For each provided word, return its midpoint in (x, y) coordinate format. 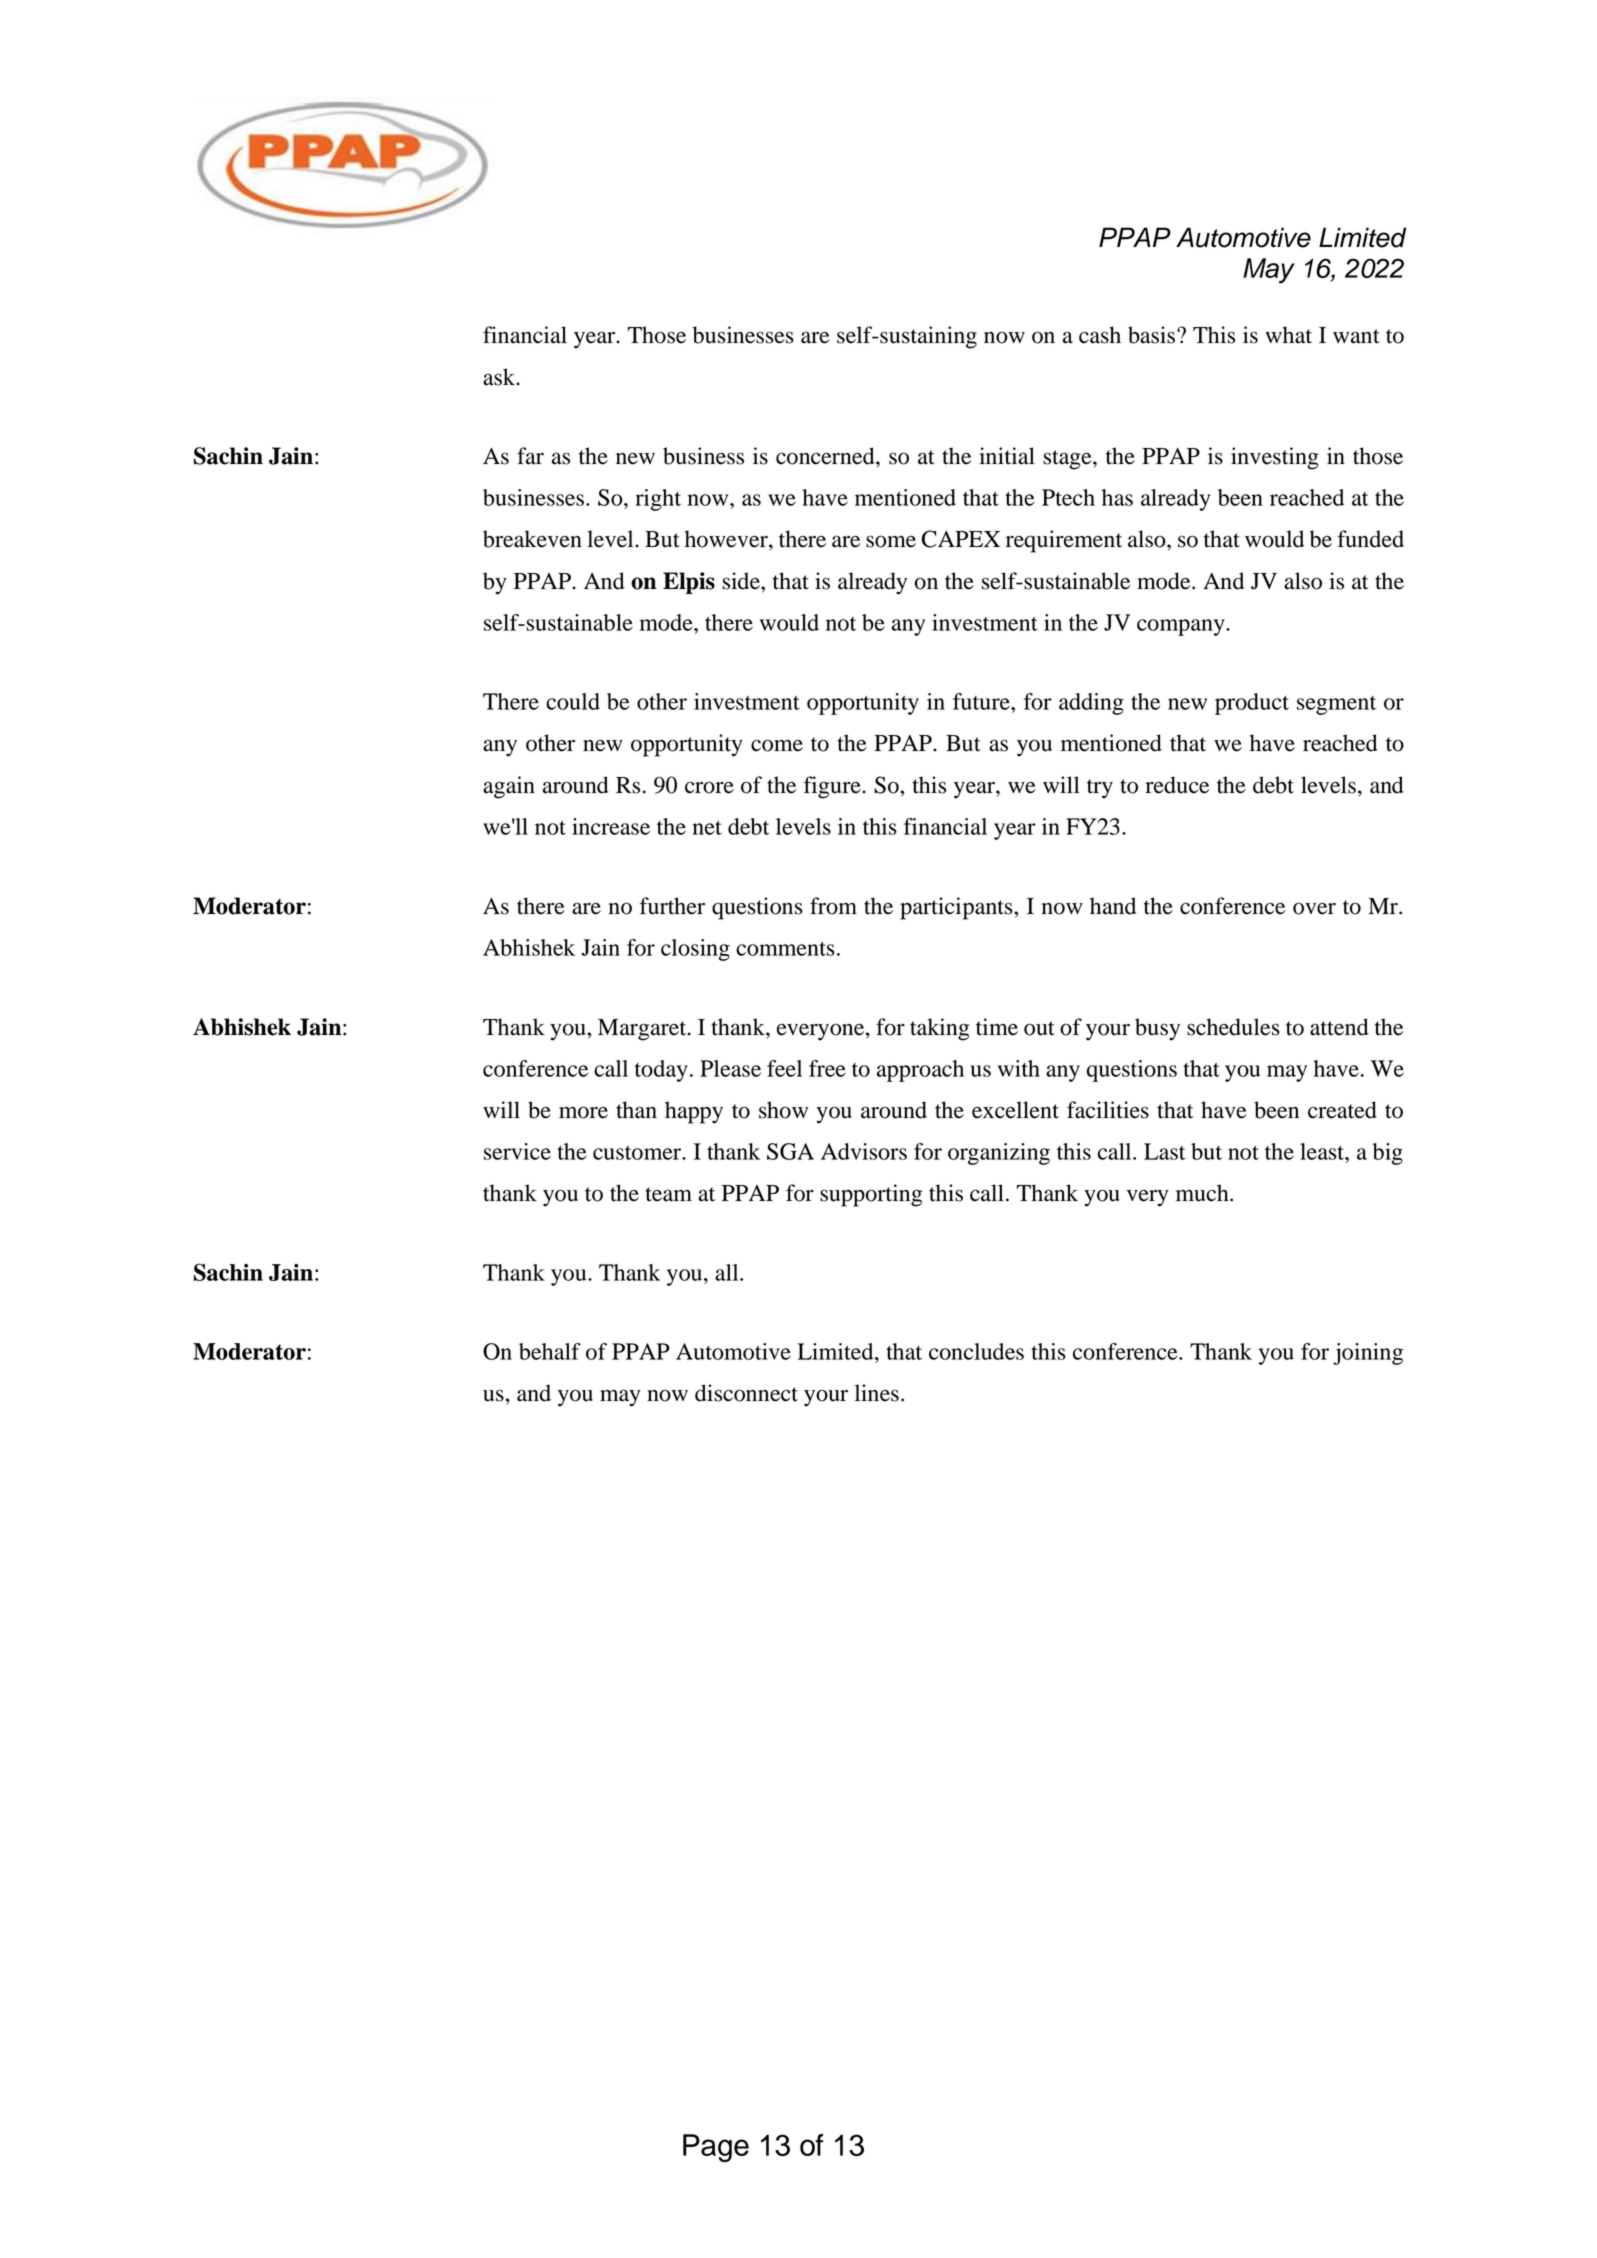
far (530, 456)
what (1288, 335)
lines (877, 1393)
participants (957, 908)
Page (716, 2148)
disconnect (746, 1393)
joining (1368, 1354)
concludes (976, 1351)
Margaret (643, 1030)
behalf (550, 1351)
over (1314, 908)
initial (1007, 456)
